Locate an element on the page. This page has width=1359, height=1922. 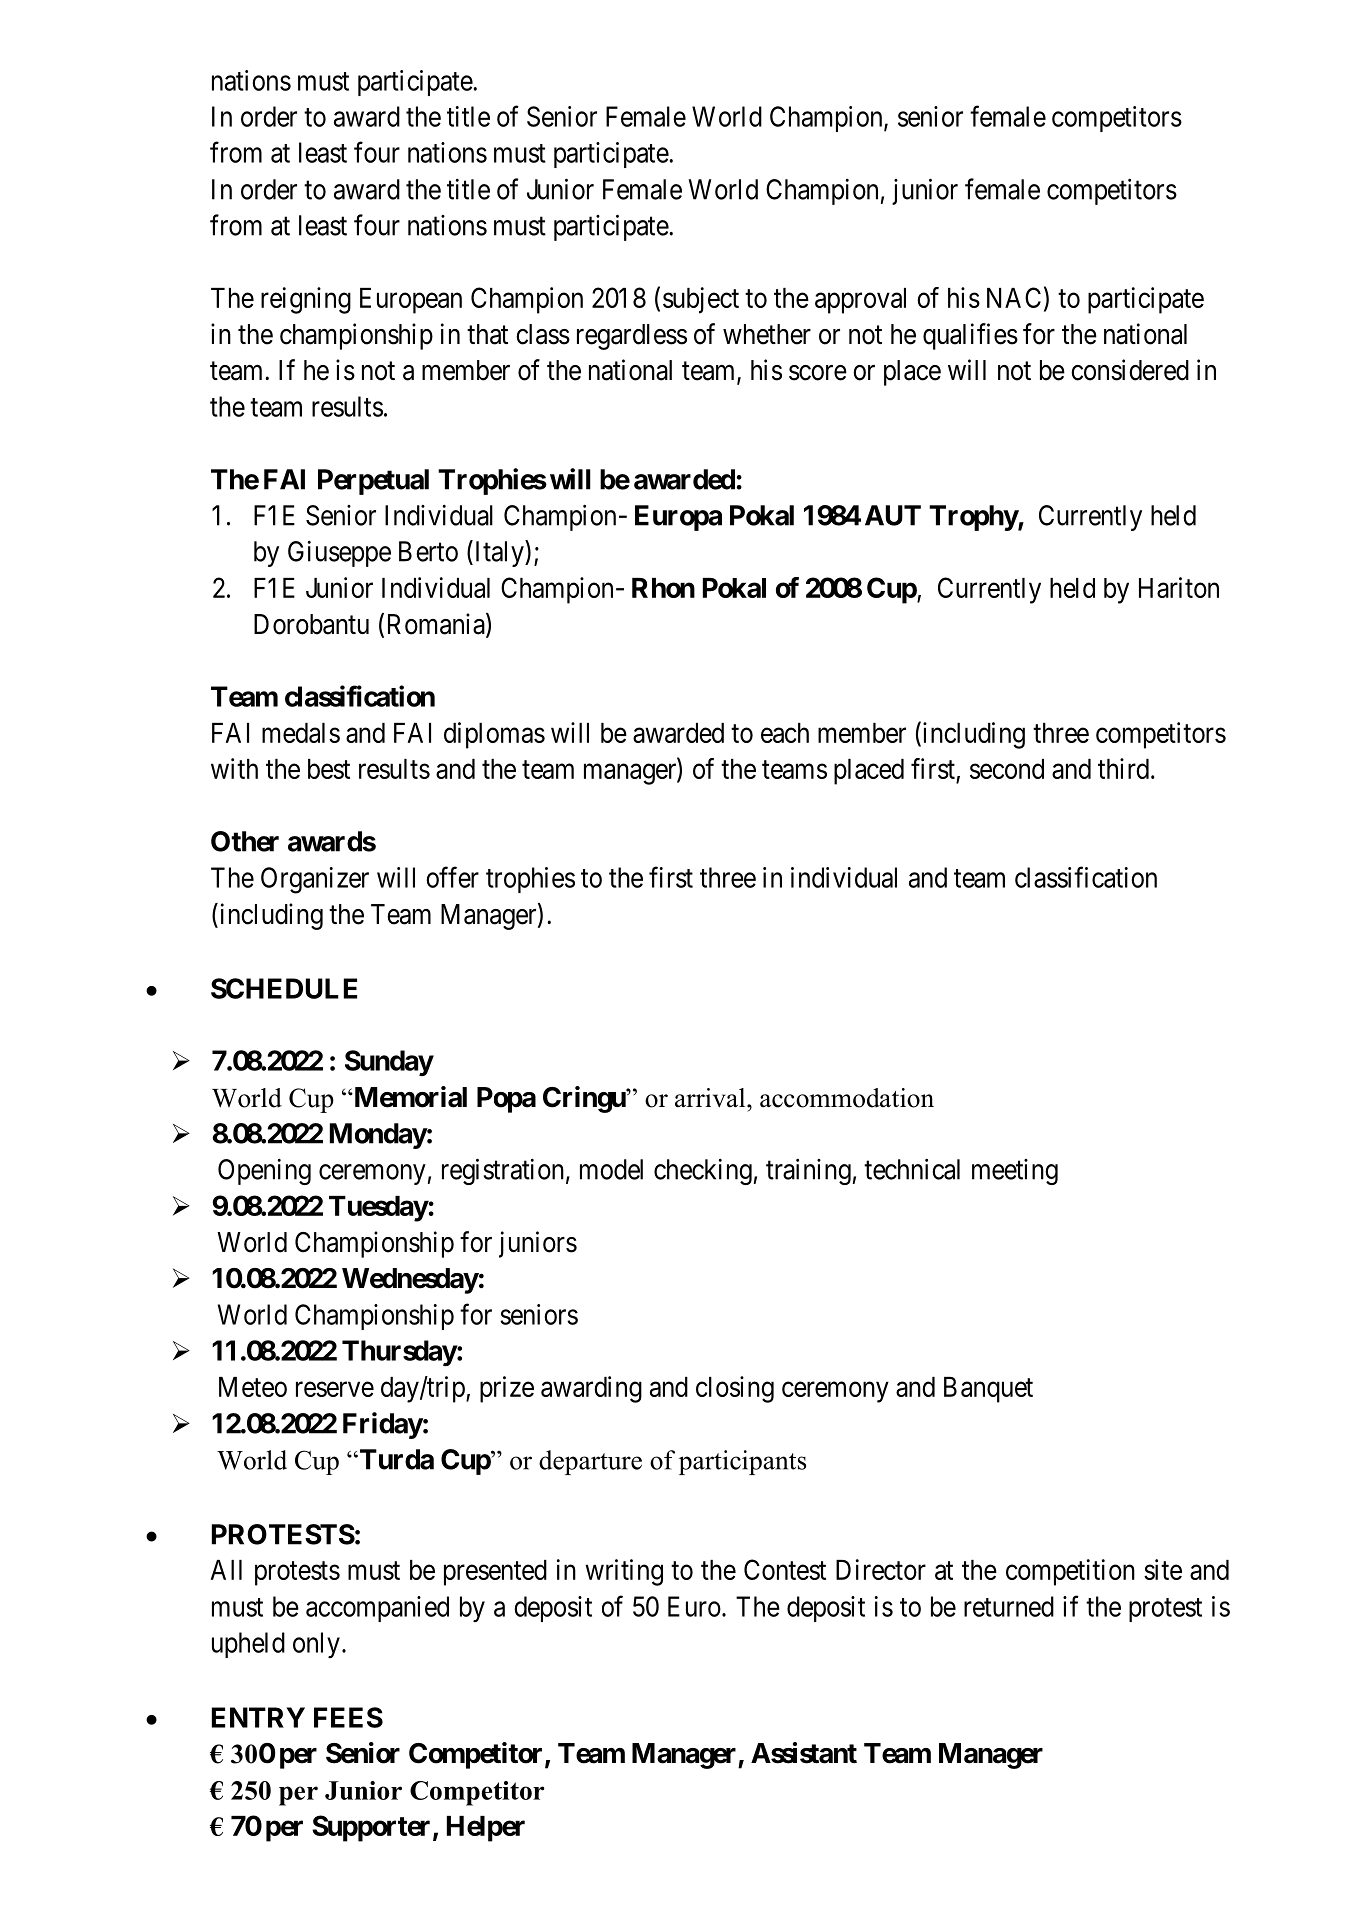
subject is located at coordinates (701, 300).
